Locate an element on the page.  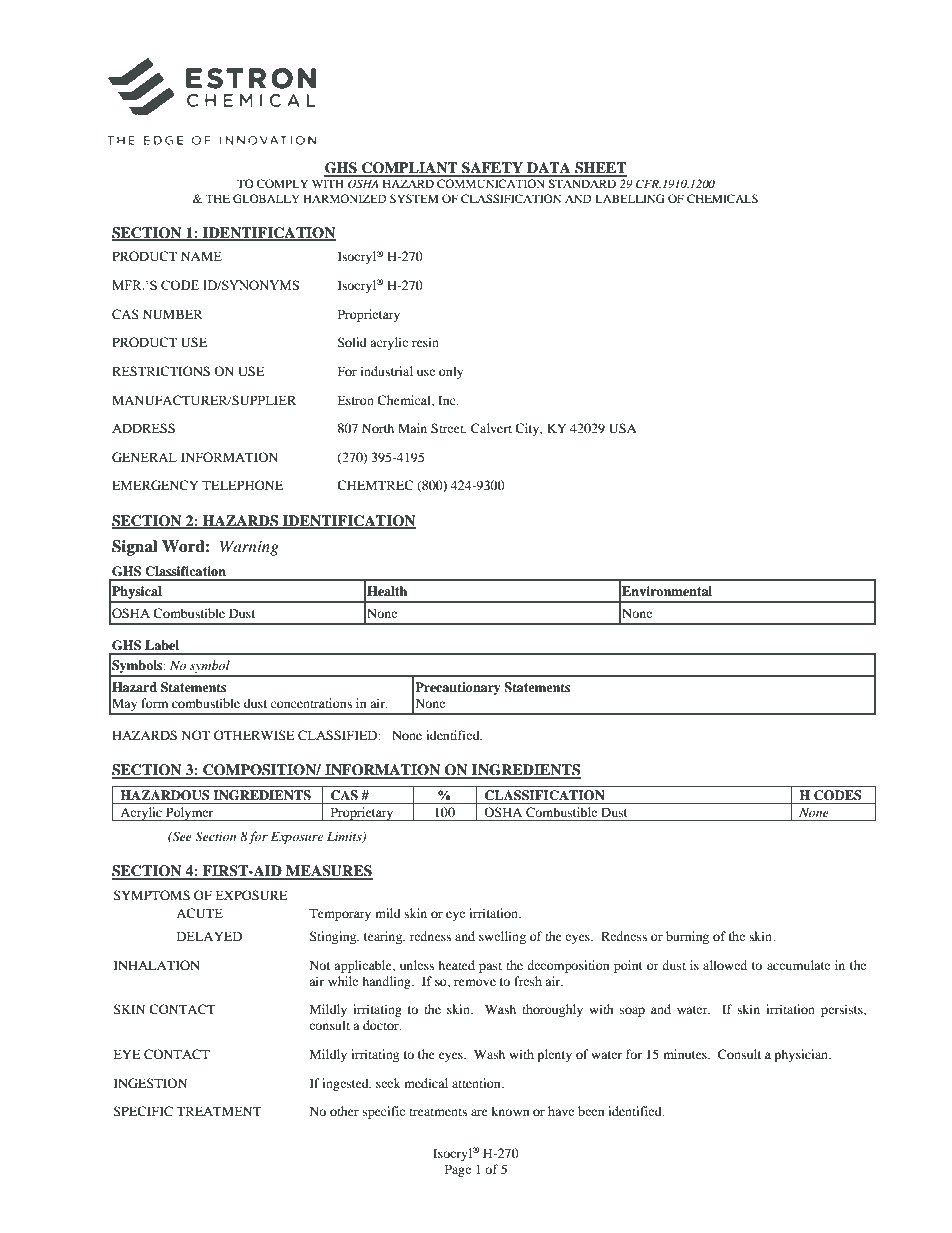
GLOBALLY is located at coordinates (266, 198).
